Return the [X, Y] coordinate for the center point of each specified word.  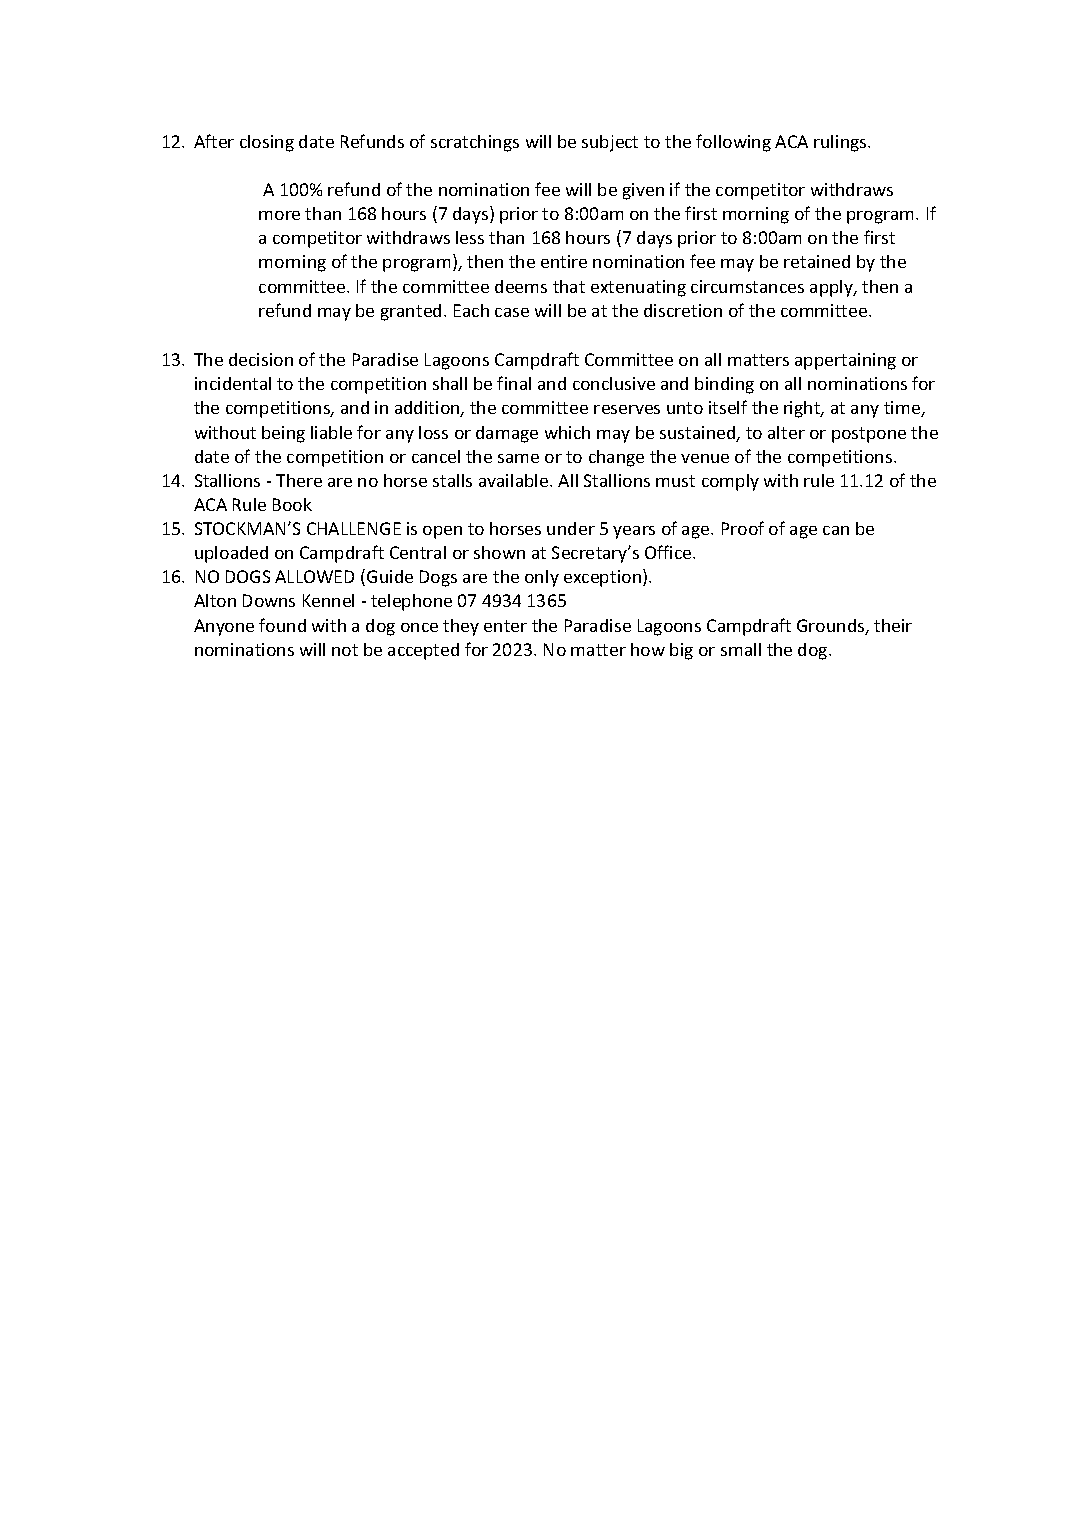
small [741, 649]
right [803, 409]
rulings [841, 143]
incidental [233, 383]
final [514, 383]
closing [267, 143]
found [282, 625]
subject [610, 143]
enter [505, 626]
